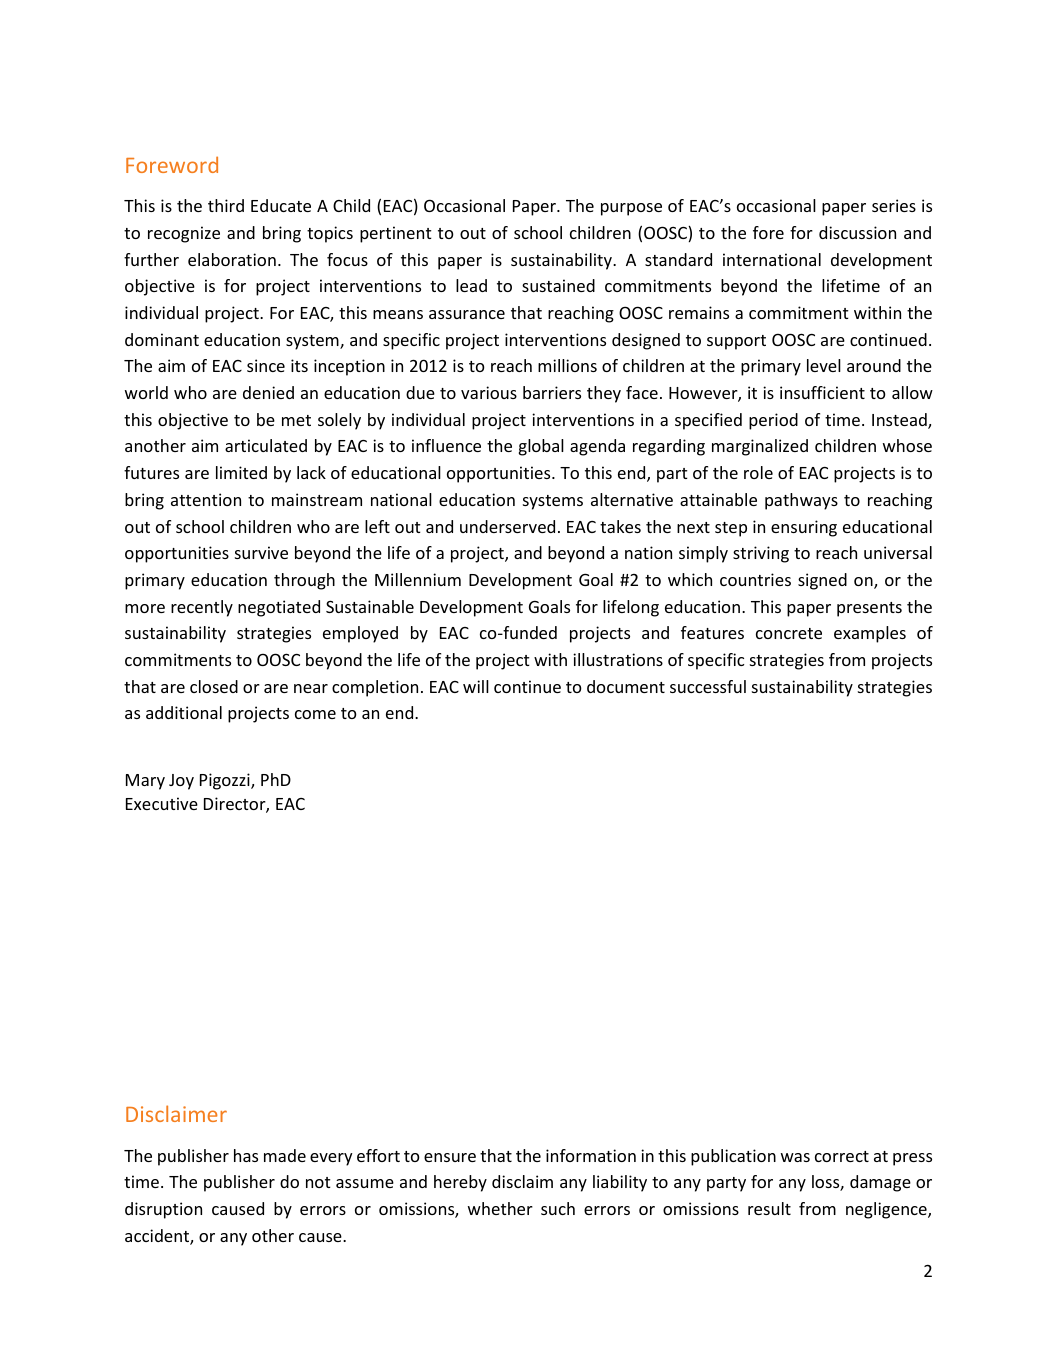 The width and height of the image is (1057, 1368). Describe the element at coordinates (476, 686) in the image. I see `will` at that location.
